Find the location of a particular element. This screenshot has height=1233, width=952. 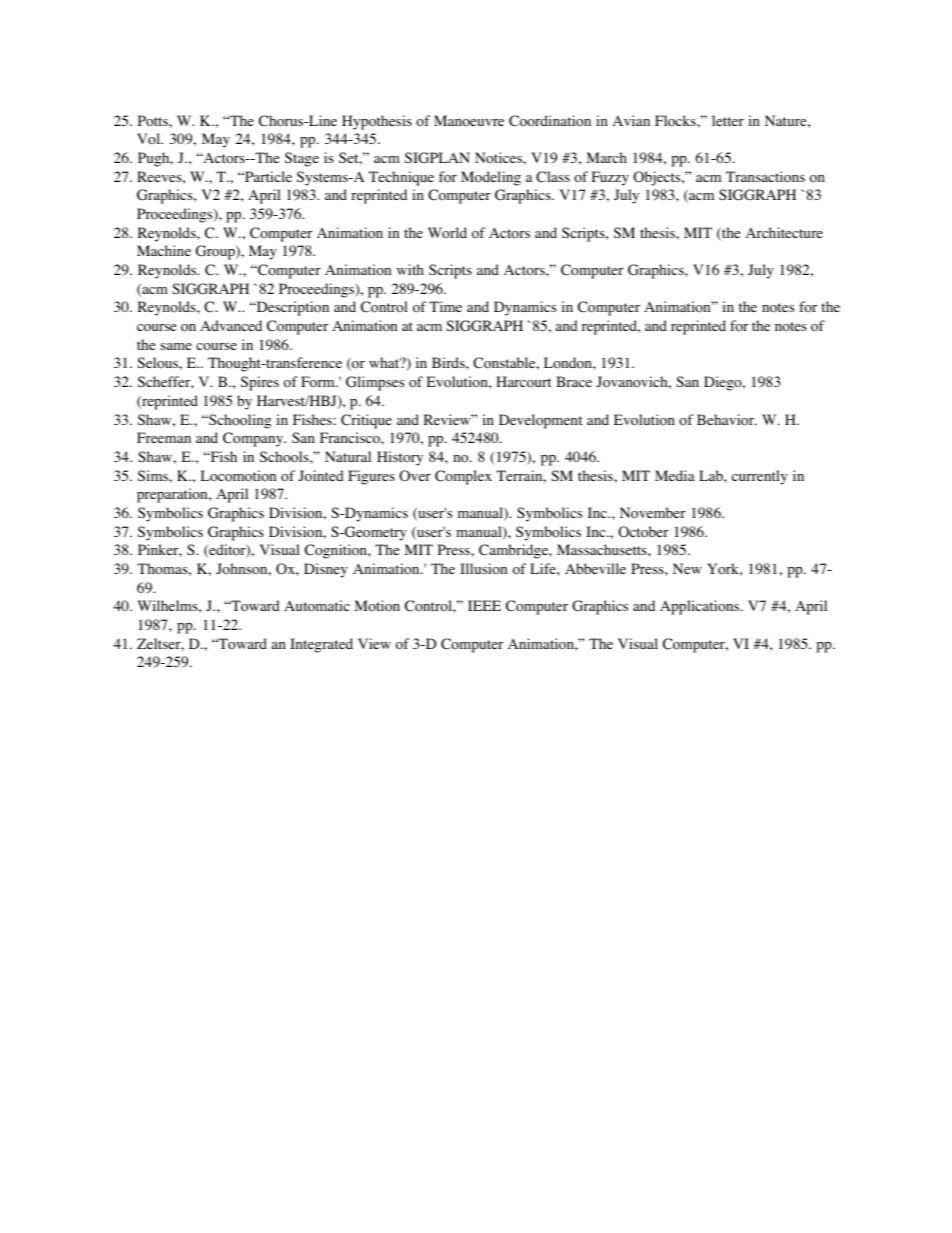

Birds is located at coordinates (449, 362).
